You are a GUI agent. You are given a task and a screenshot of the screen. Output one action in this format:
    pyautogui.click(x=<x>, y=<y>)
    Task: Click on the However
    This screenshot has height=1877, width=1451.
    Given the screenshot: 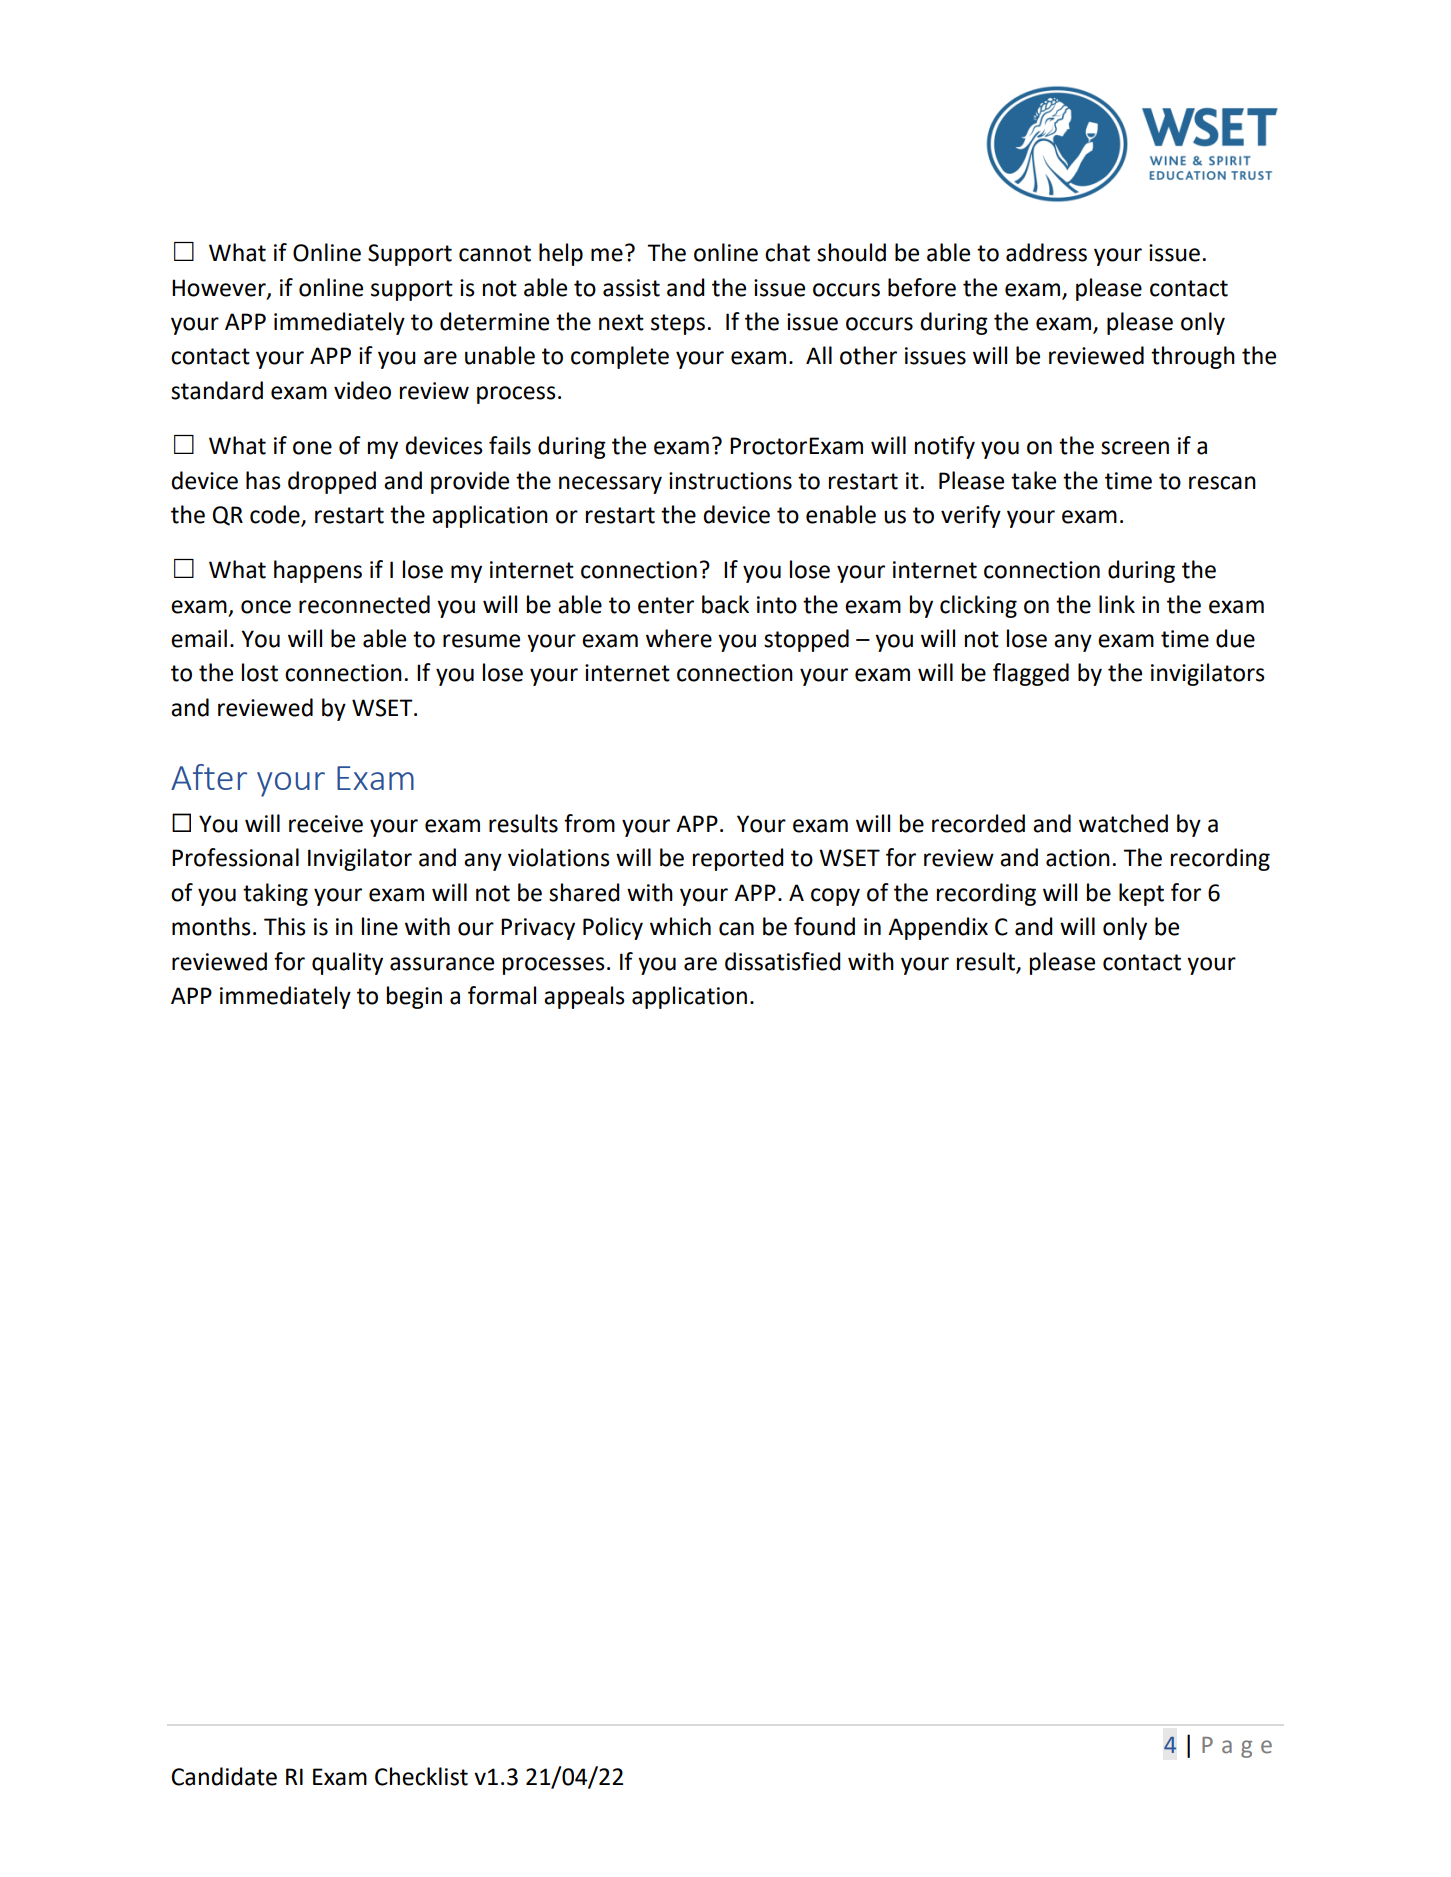 What is the action you would take?
    pyautogui.click(x=220, y=288)
